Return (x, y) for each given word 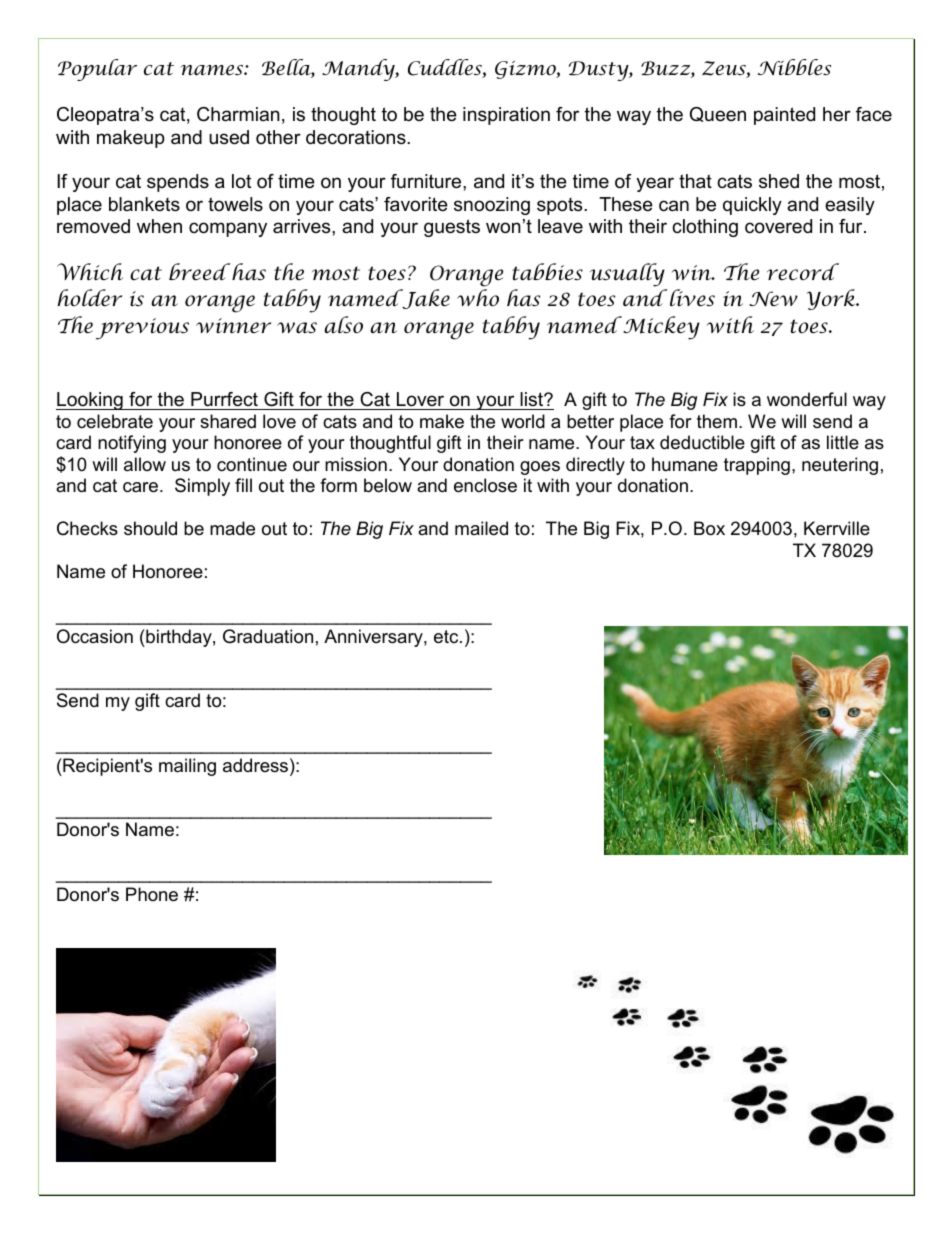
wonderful (807, 399)
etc (447, 637)
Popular (97, 70)
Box (709, 528)
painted (784, 116)
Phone (152, 894)
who (478, 298)
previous (142, 329)
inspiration (506, 116)
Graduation (268, 636)
